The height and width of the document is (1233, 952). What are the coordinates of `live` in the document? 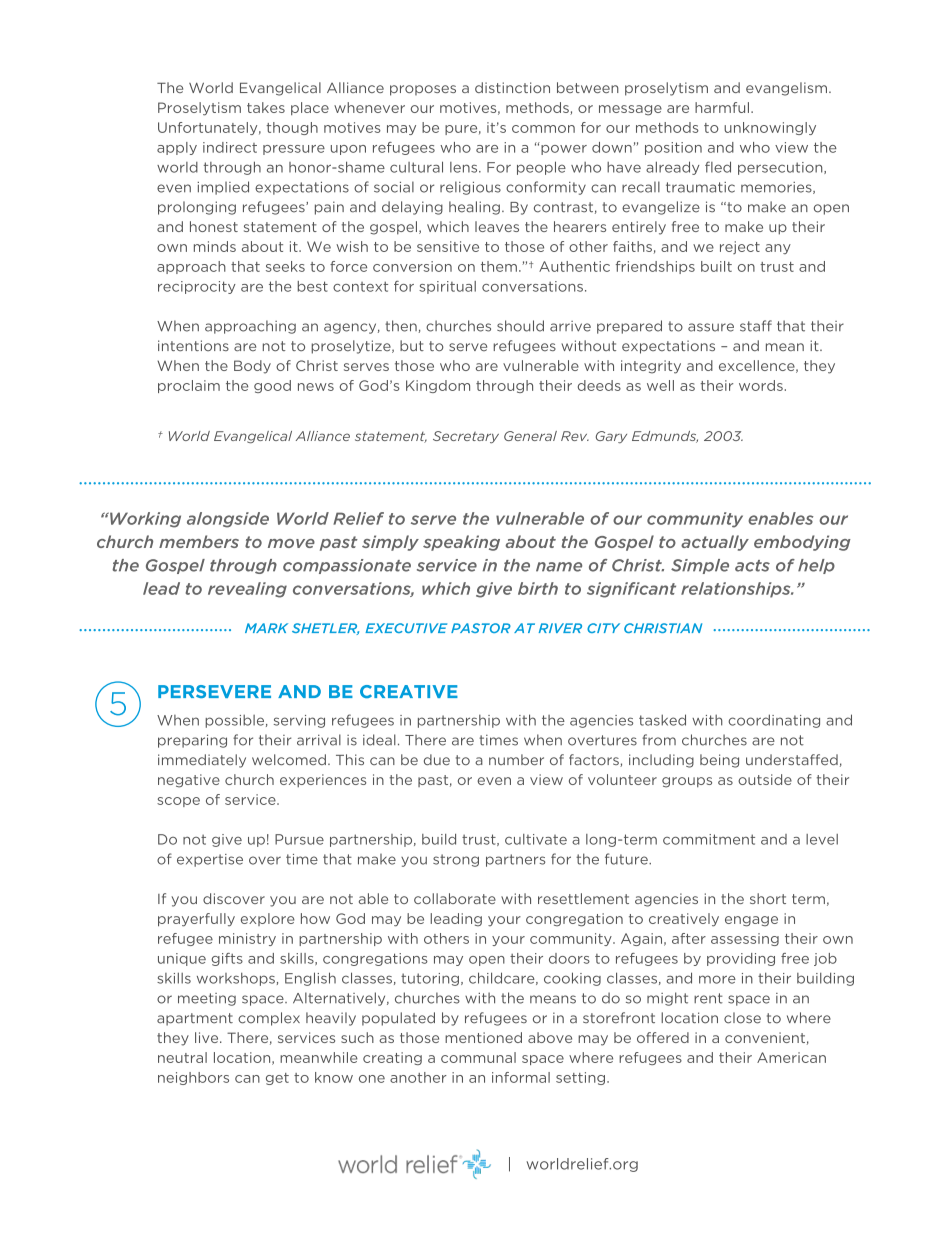 It's located at (208, 1037).
